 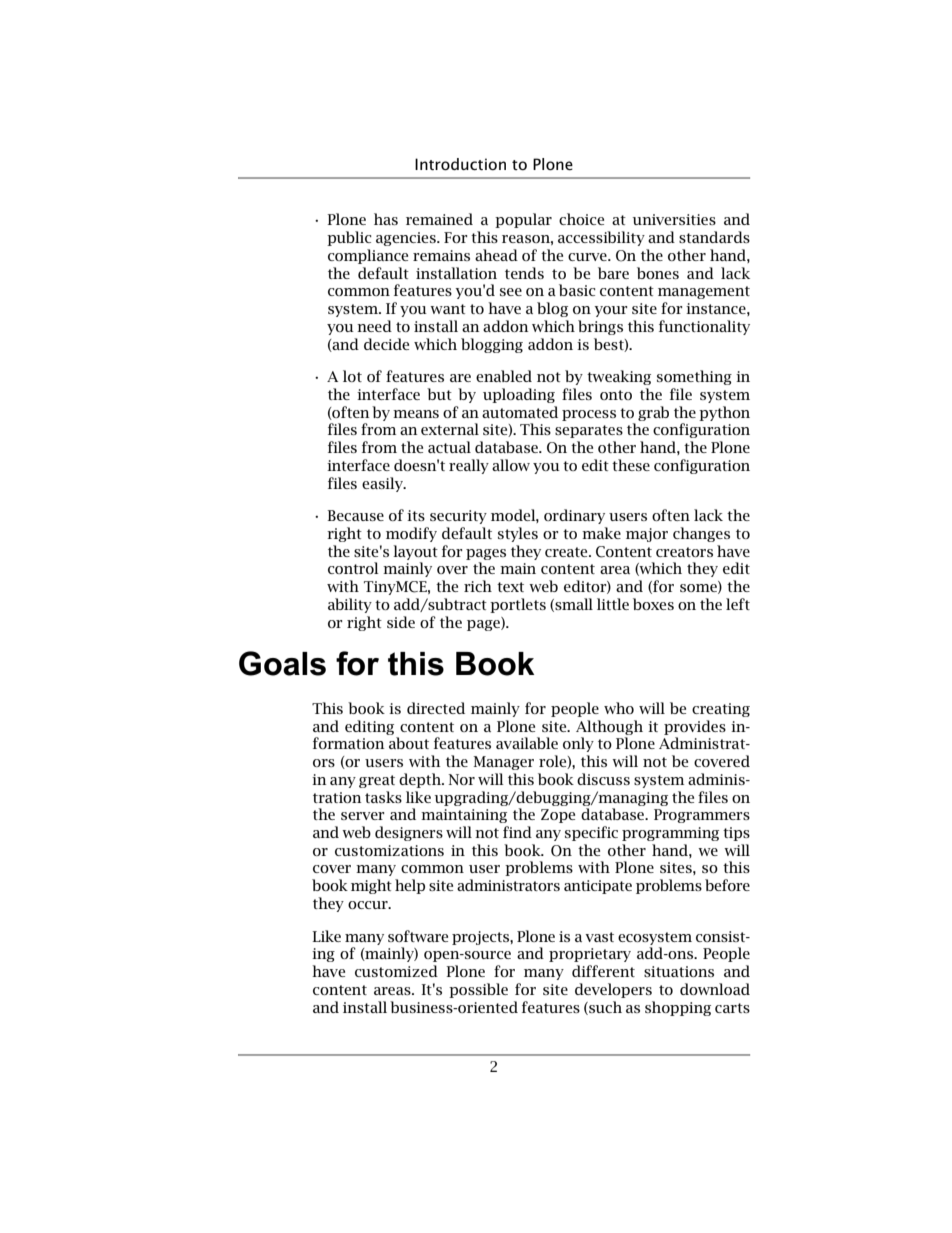 I want to click on ability, so click(x=350, y=605).
